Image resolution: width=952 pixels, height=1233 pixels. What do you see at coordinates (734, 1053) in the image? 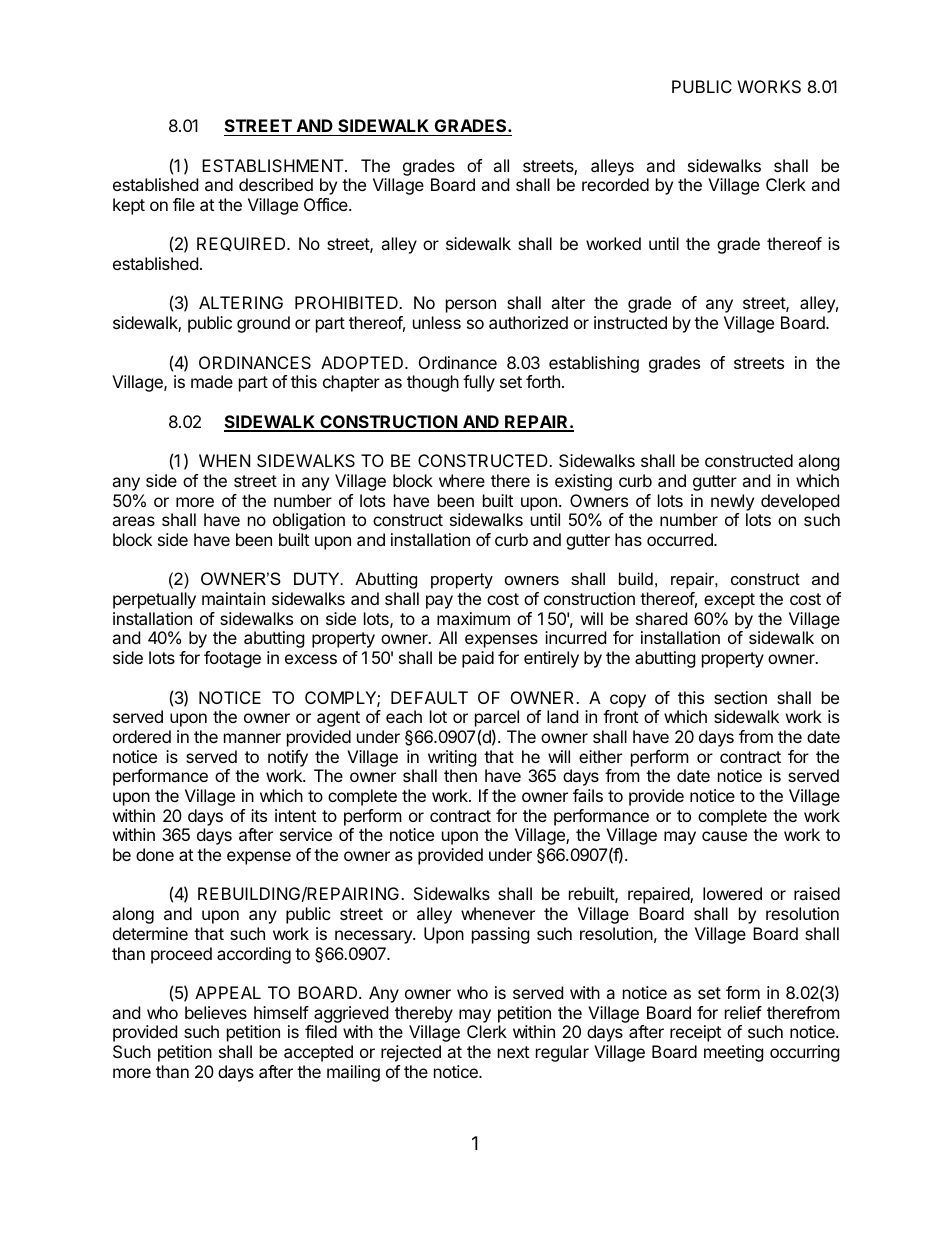
I see `meeting` at bounding box center [734, 1053].
